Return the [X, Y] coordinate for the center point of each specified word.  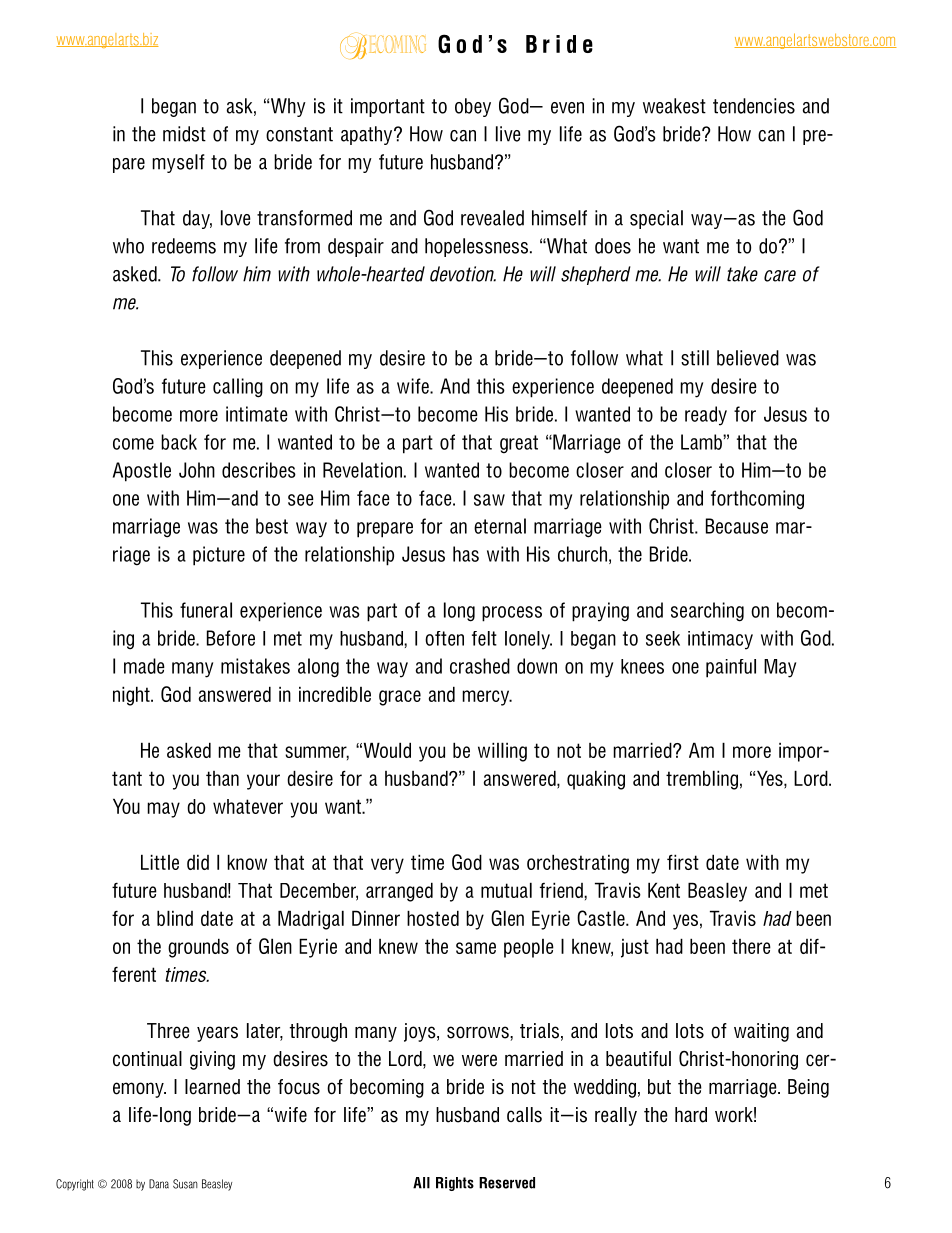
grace [400, 698]
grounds [198, 948]
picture [219, 556]
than [222, 778]
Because [737, 526]
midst [184, 134]
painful [731, 668]
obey [473, 107]
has [466, 554]
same [476, 948]
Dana [159, 1184]
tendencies [754, 106]
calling [238, 388]
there [751, 946]
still [695, 358]
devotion [463, 274]
